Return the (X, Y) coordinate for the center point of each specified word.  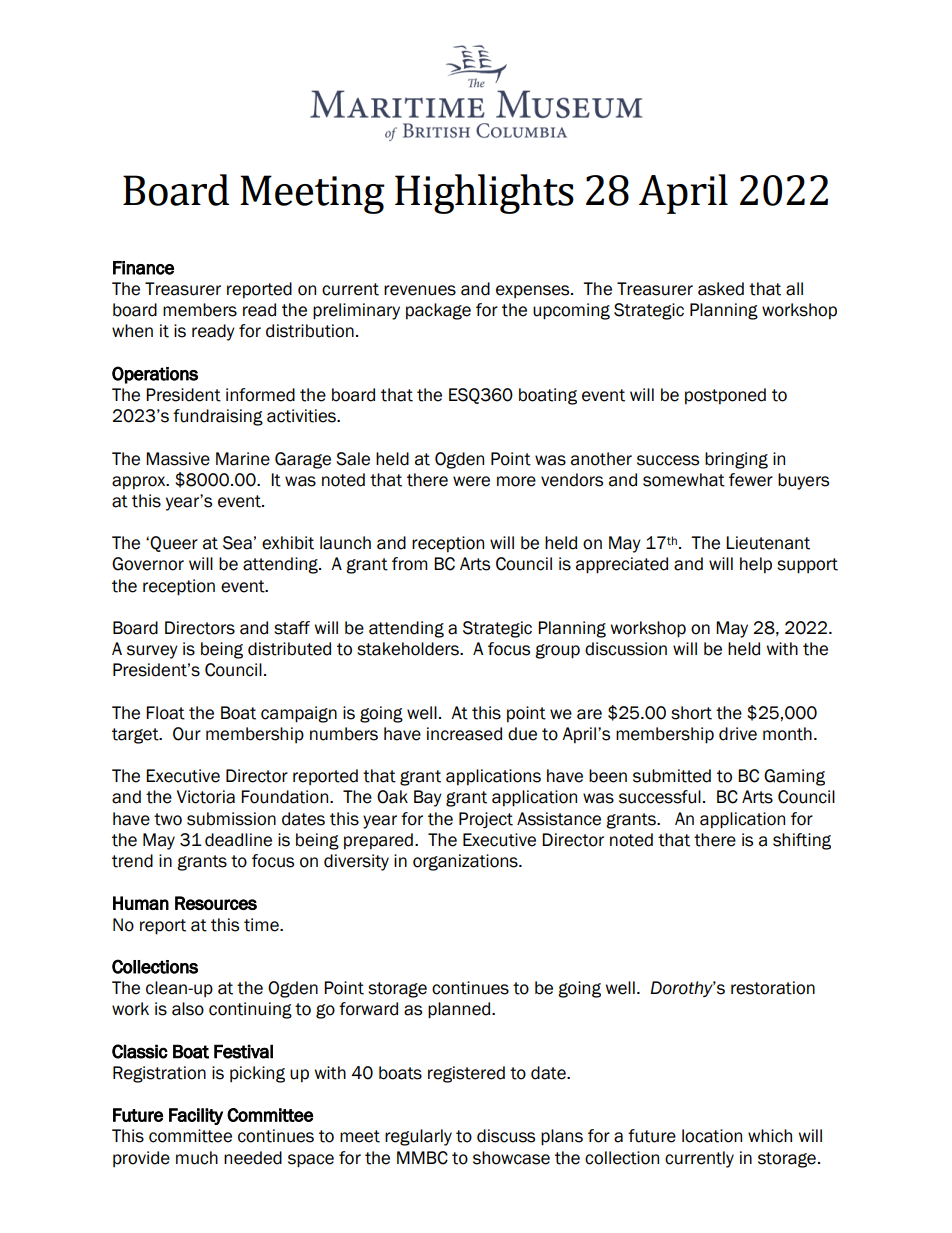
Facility (196, 1116)
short (691, 713)
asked (721, 289)
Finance (143, 268)
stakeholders (409, 649)
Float (165, 713)
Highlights (484, 194)
